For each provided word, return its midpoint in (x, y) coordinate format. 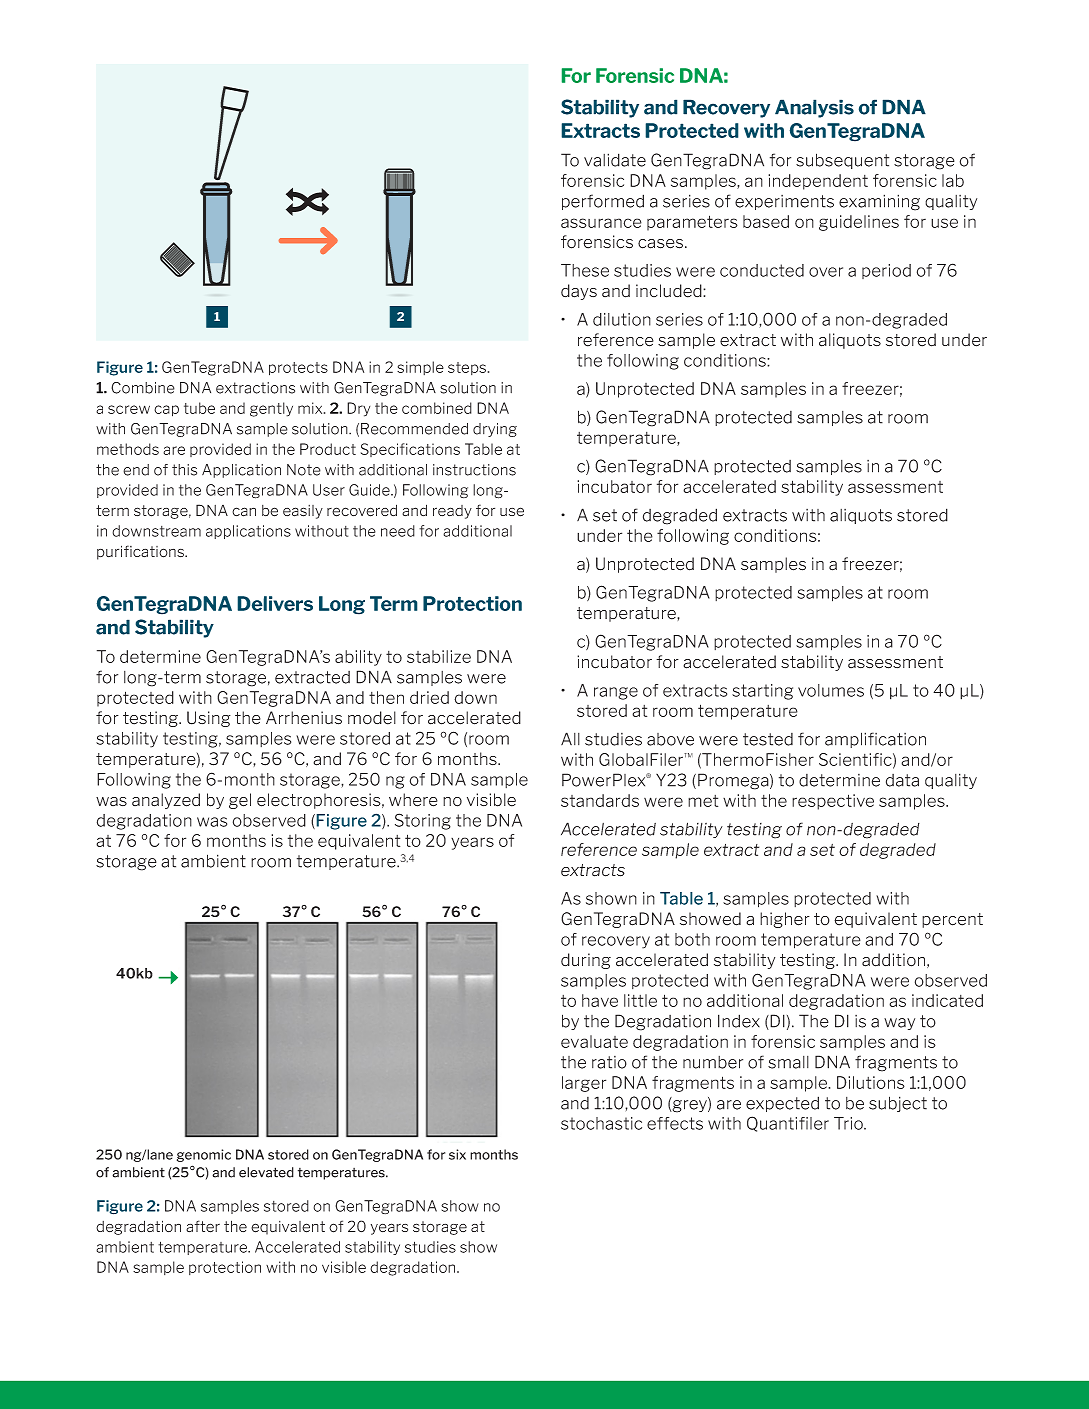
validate (615, 160)
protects (298, 369)
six (457, 1154)
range (616, 693)
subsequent (842, 161)
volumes (831, 690)
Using (209, 719)
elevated (266, 1172)
